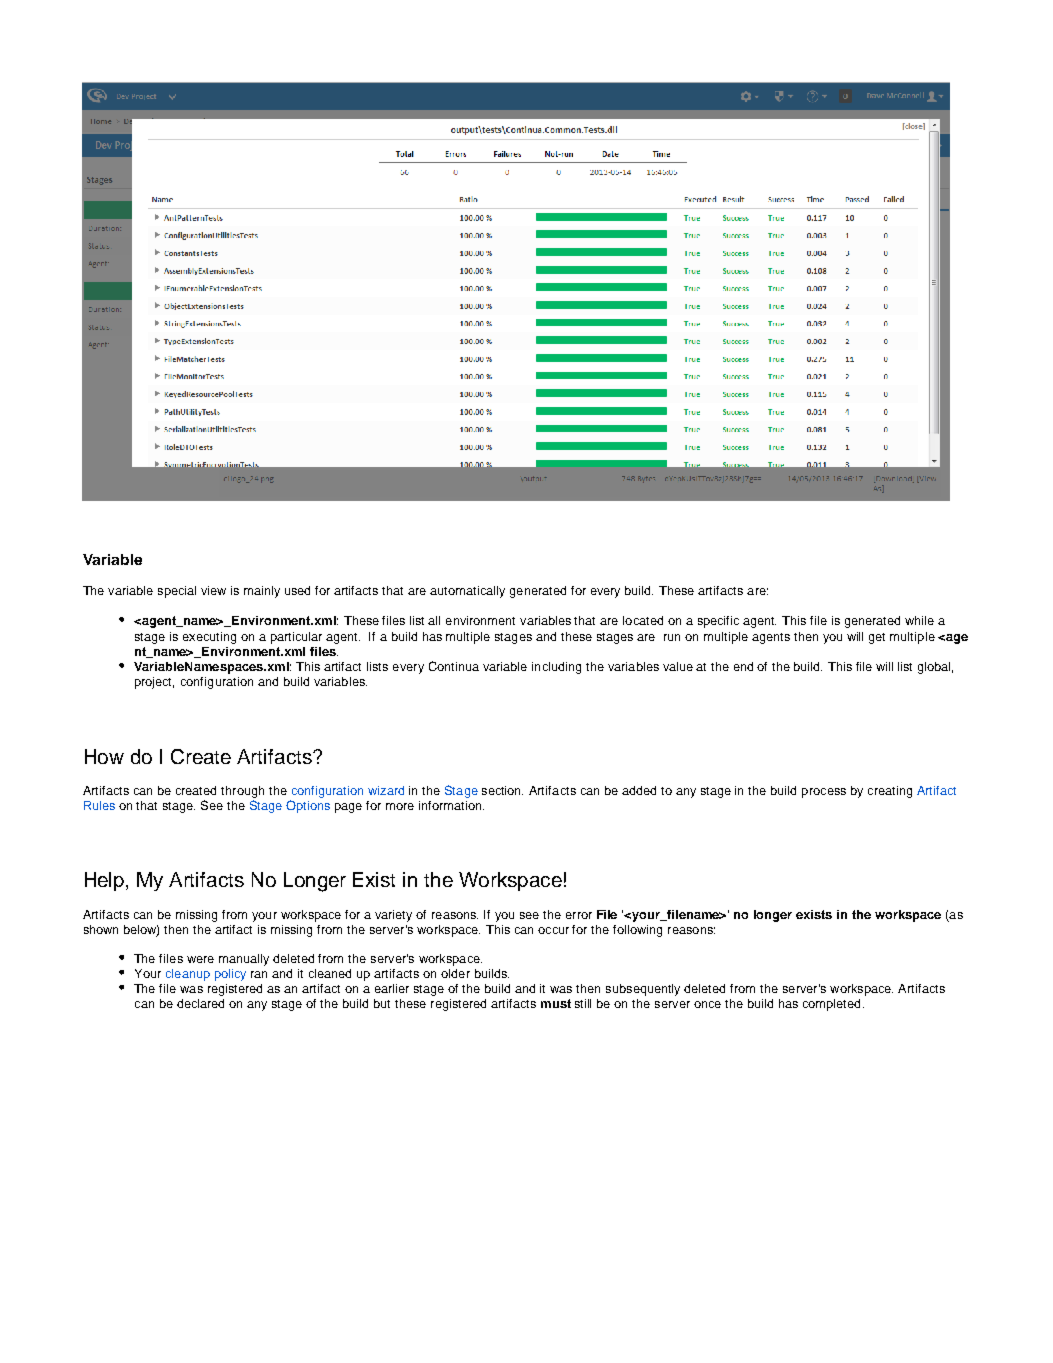  What do you see at coordinates (637, 931) in the page?
I see `following` at bounding box center [637, 931].
